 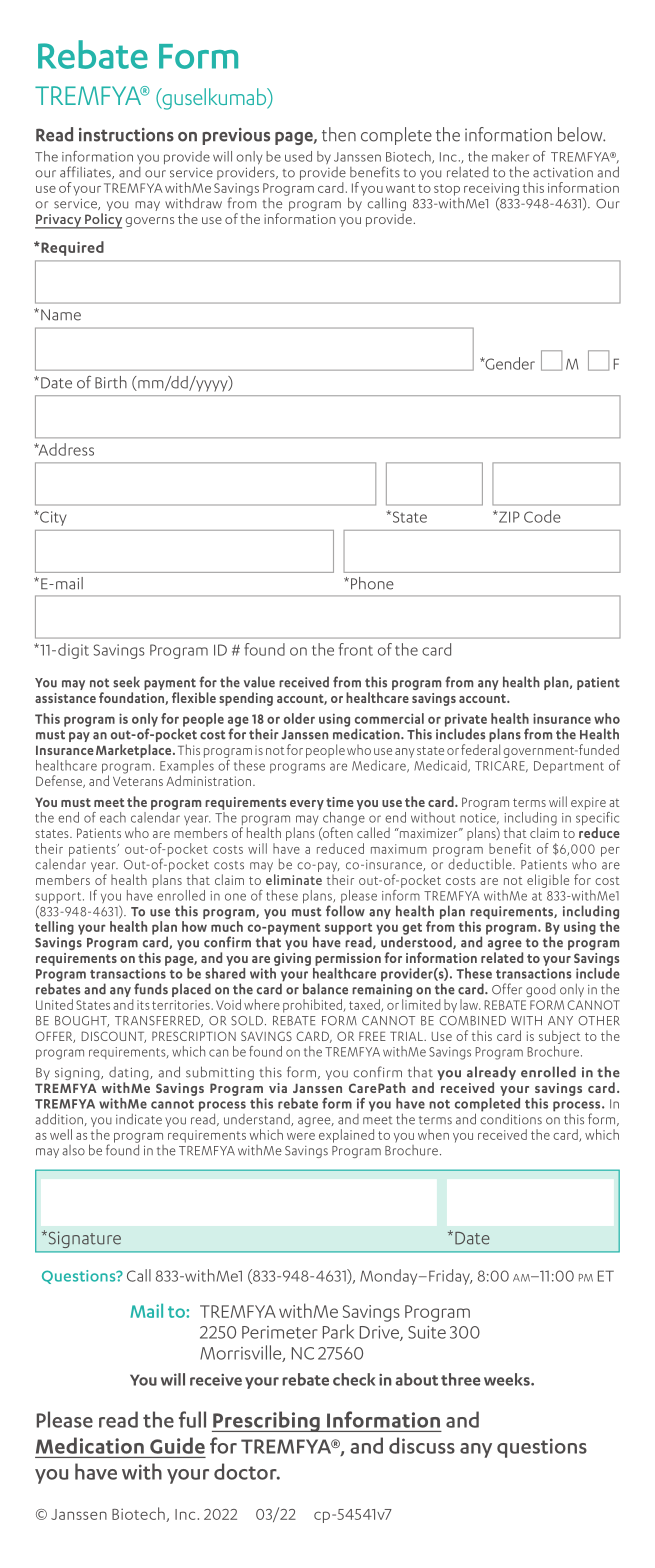 What do you see at coordinates (298, 156) in the image?
I see `used` at bounding box center [298, 156].
